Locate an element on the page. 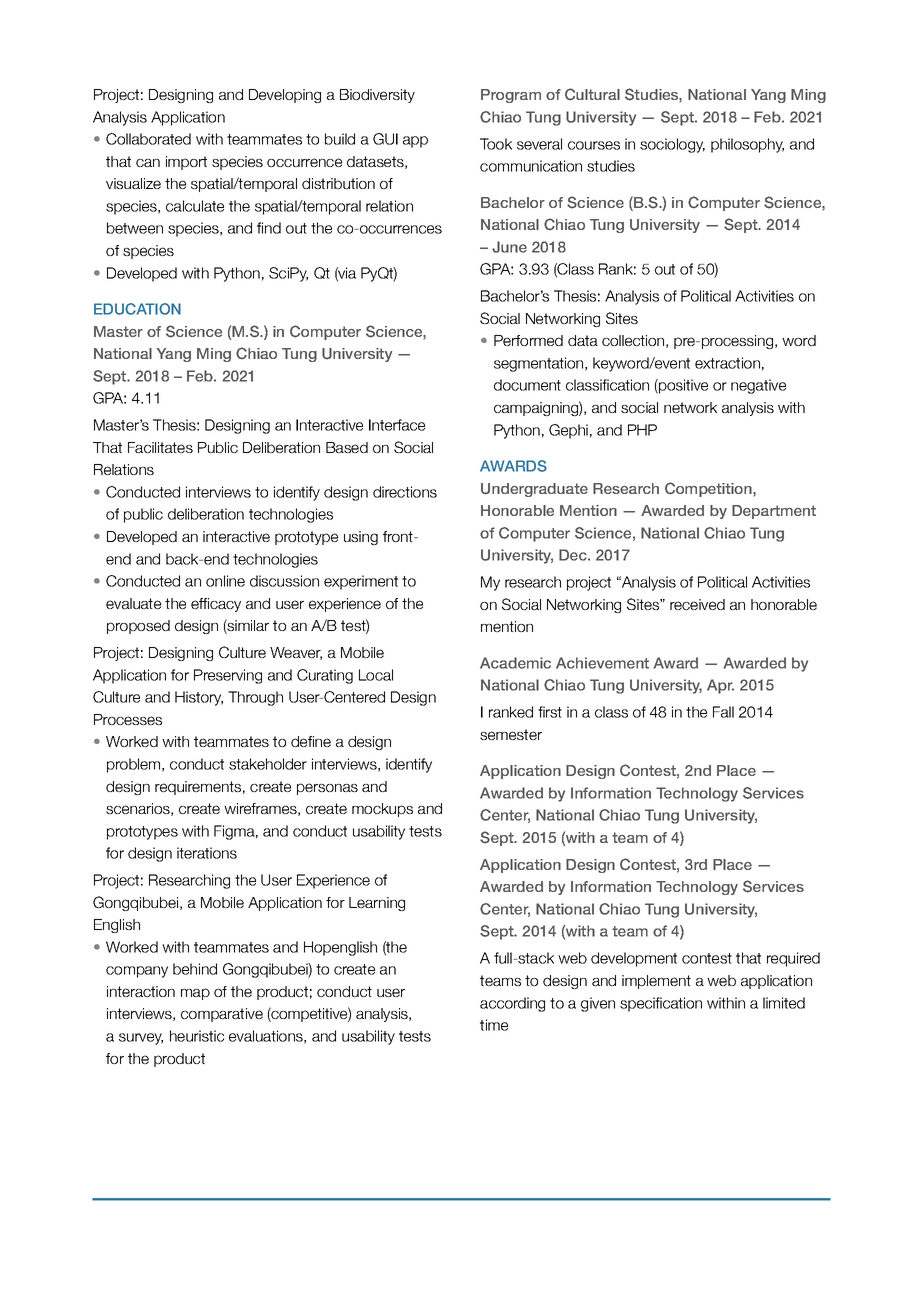  time is located at coordinates (494, 1025).
